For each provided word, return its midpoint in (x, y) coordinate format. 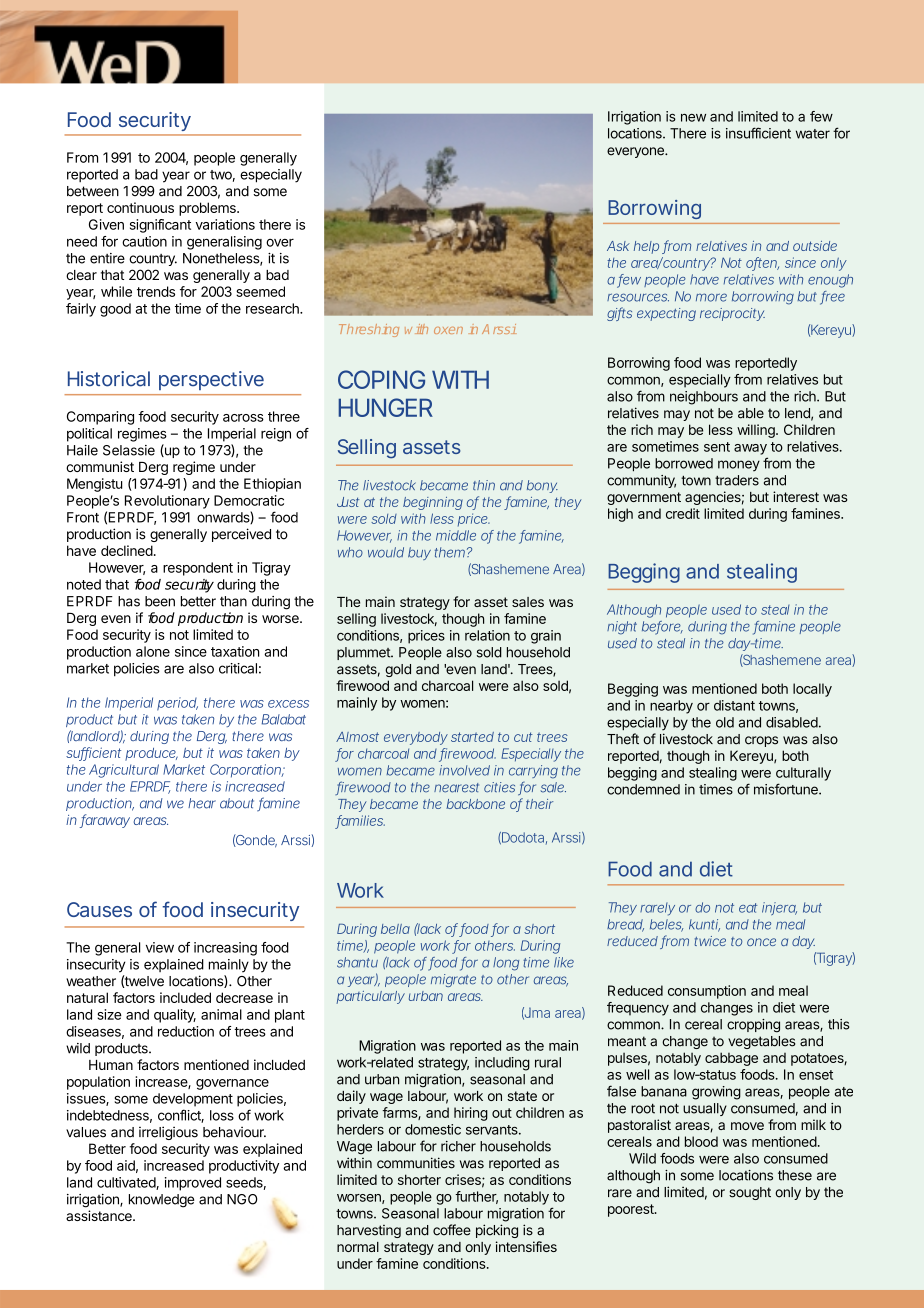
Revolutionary (167, 502)
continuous (140, 207)
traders (737, 480)
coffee (452, 1230)
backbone (475, 804)
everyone (636, 152)
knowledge (161, 1201)
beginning (433, 503)
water (813, 134)
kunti (704, 925)
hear (202, 803)
